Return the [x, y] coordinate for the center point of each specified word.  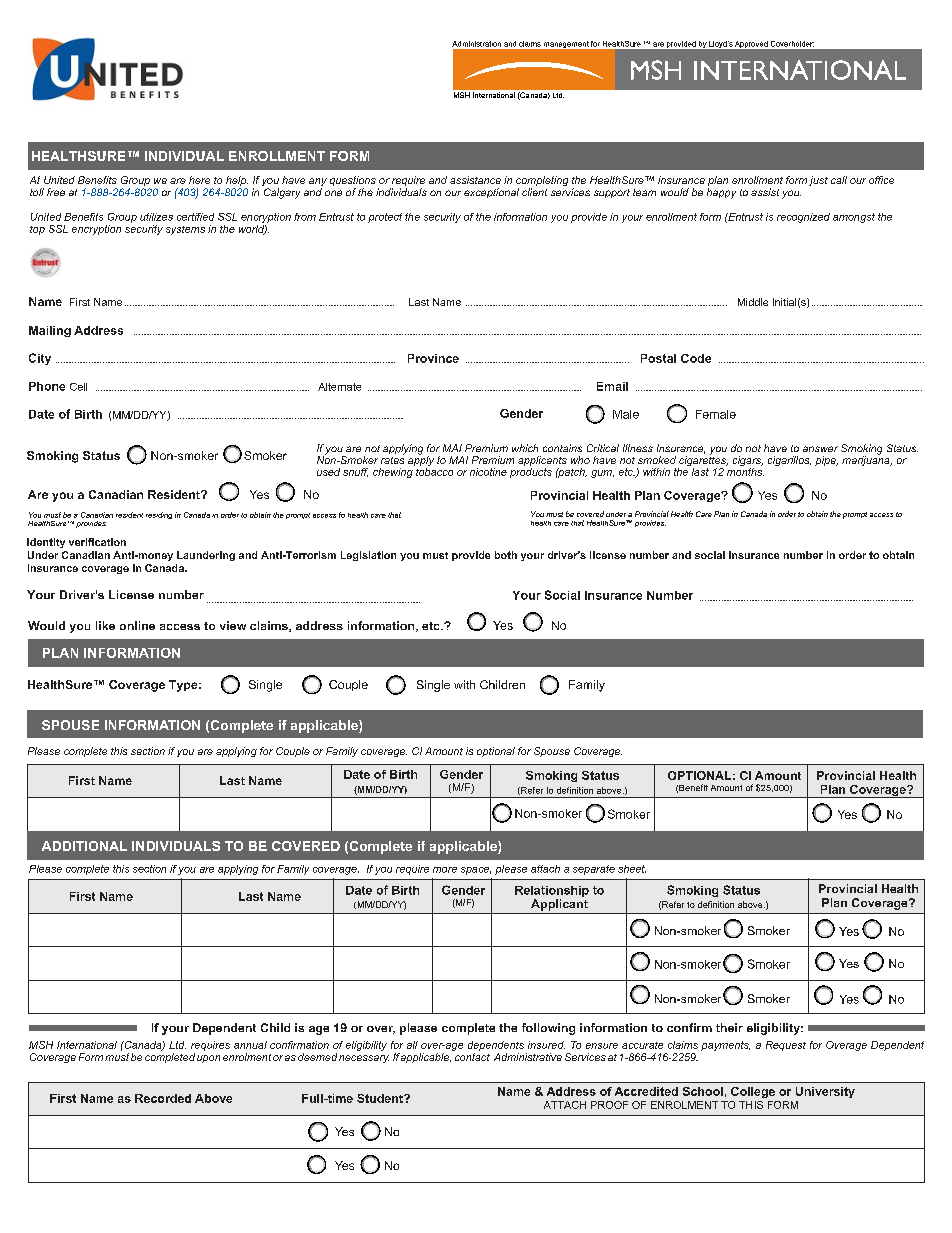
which [525, 448]
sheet [632, 869]
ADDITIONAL [84, 846]
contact [472, 1057]
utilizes [156, 217]
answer [820, 449]
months [745, 470]
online [137, 625]
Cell [78, 387]
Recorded [163, 1098]
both [506, 555]
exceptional [491, 193]
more [445, 870]
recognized [803, 218]
